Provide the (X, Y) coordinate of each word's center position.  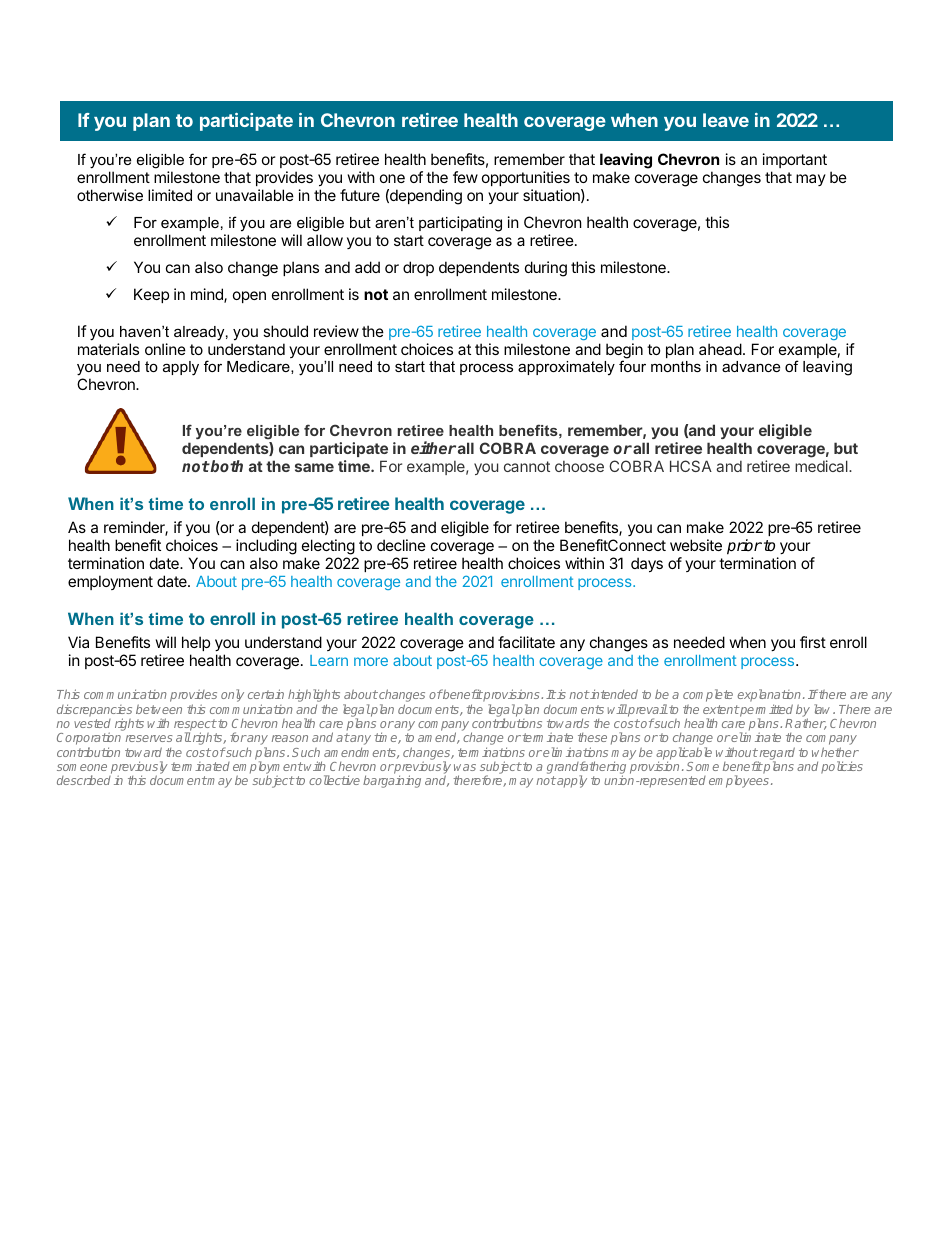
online (165, 349)
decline (401, 545)
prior (744, 547)
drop (418, 268)
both (226, 466)
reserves (149, 738)
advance (751, 366)
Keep (151, 295)
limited (170, 195)
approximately (566, 368)
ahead (720, 349)
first (813, 642)
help (196, 643)
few (465, 177)
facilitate (526, 642)
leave (726, 120)
